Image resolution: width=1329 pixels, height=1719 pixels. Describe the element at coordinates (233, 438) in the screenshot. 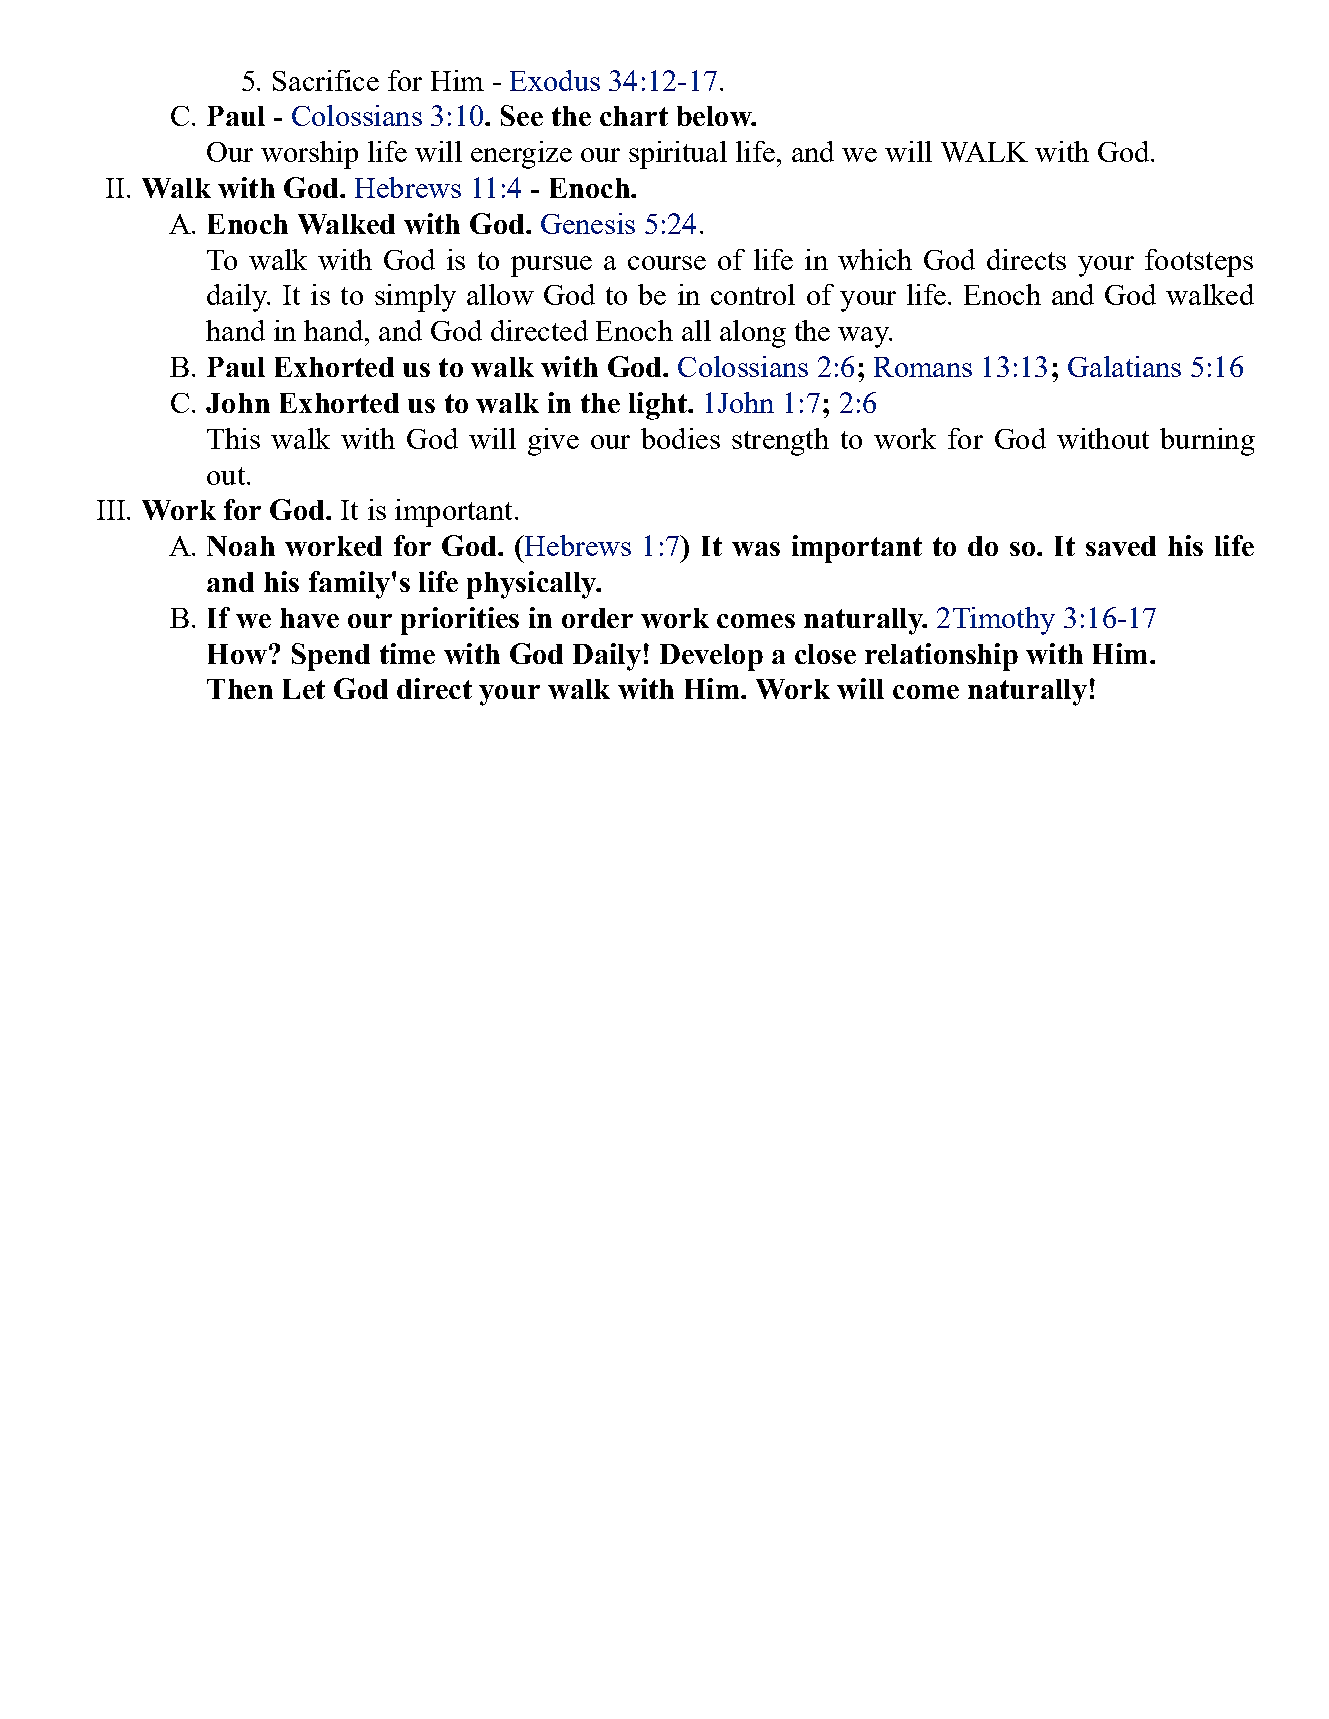

I see `This` at that location.
